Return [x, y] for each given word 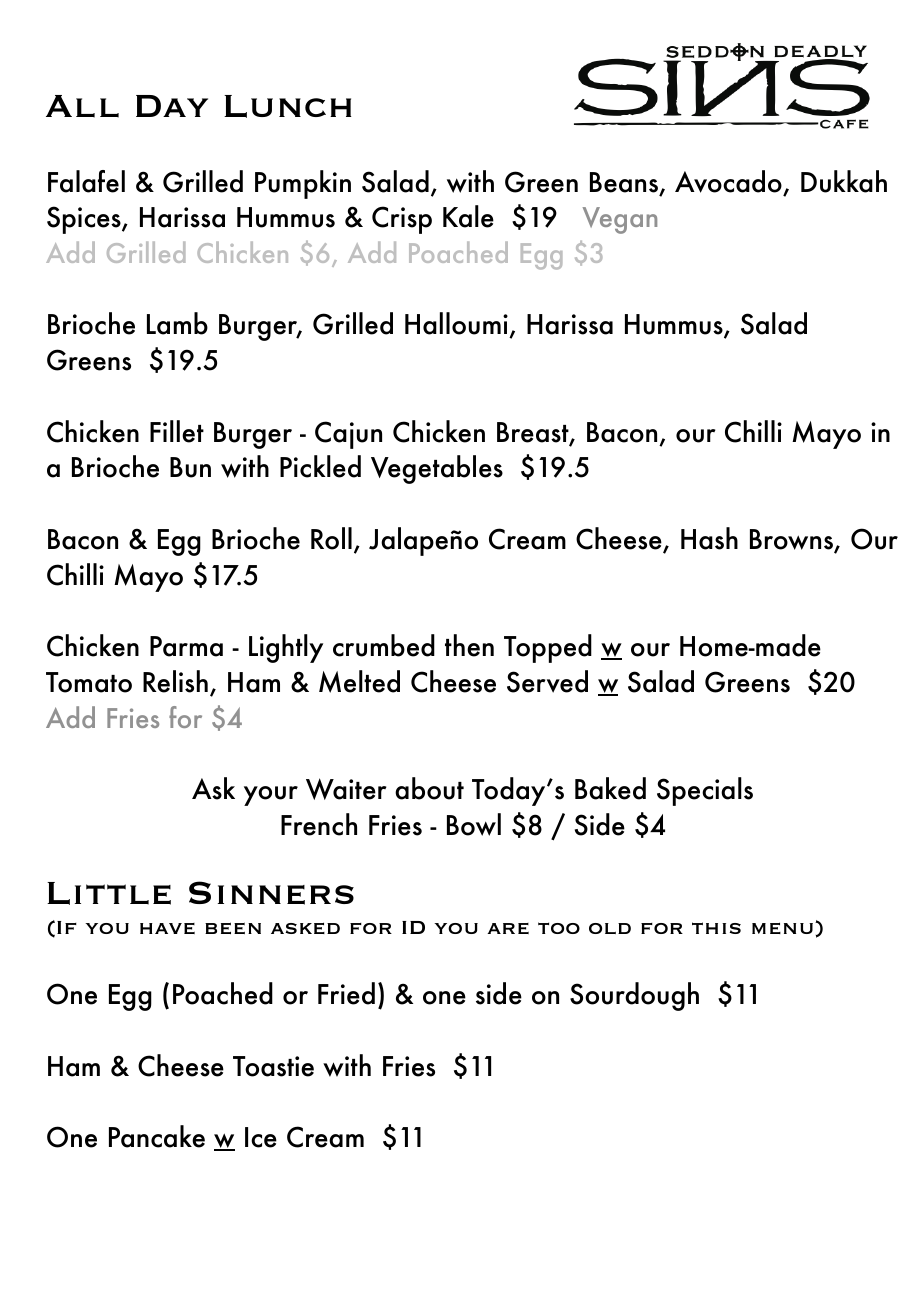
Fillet [177, 431]
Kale [468, 216]
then [469, 645]
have [167, 928]
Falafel [86, 181]
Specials [705, 791]
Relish [175, 681]
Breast [534, 433]
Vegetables [437, 469]
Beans [625, 183]
